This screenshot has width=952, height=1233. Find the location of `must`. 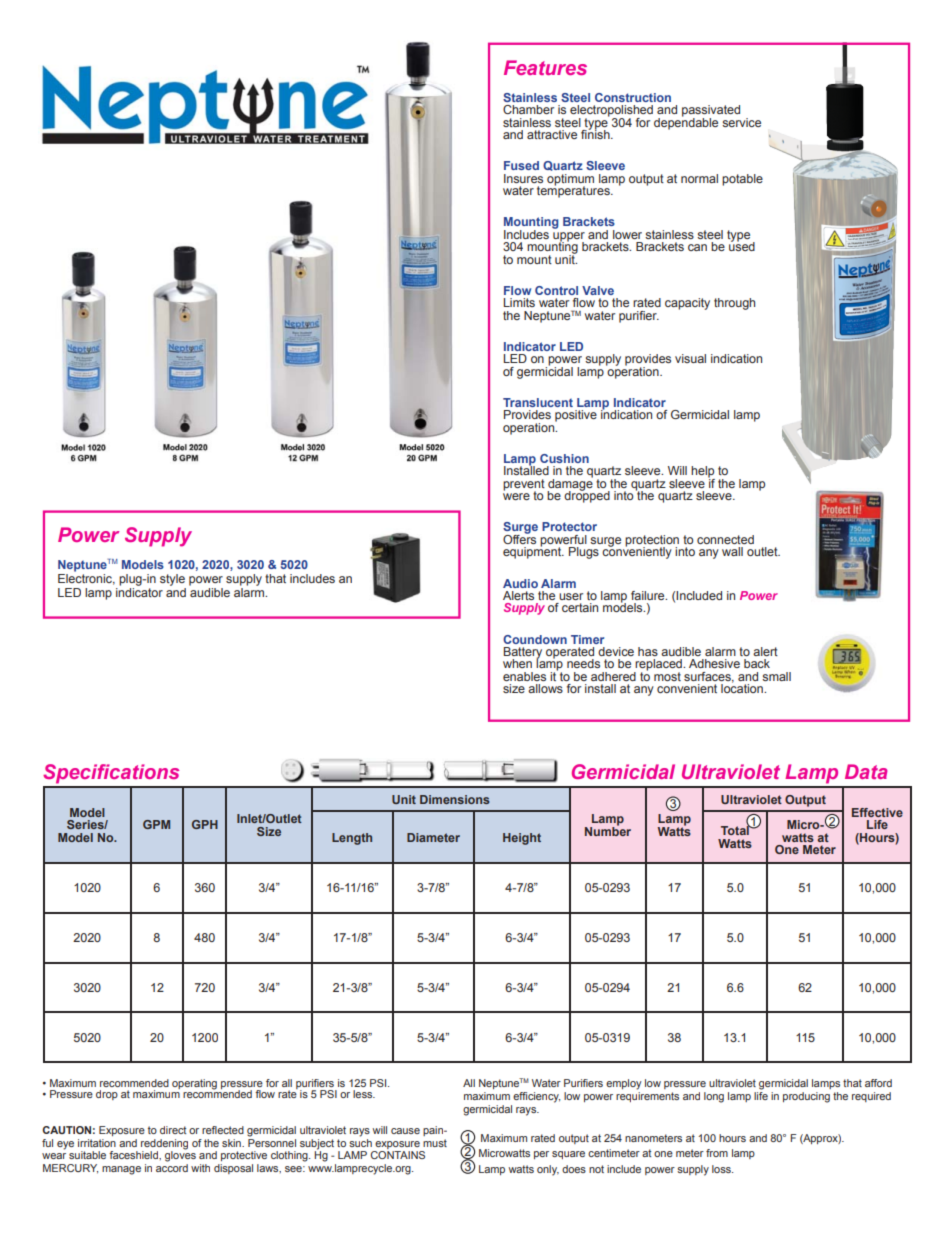

must is located at coordinates (435, 1143).
